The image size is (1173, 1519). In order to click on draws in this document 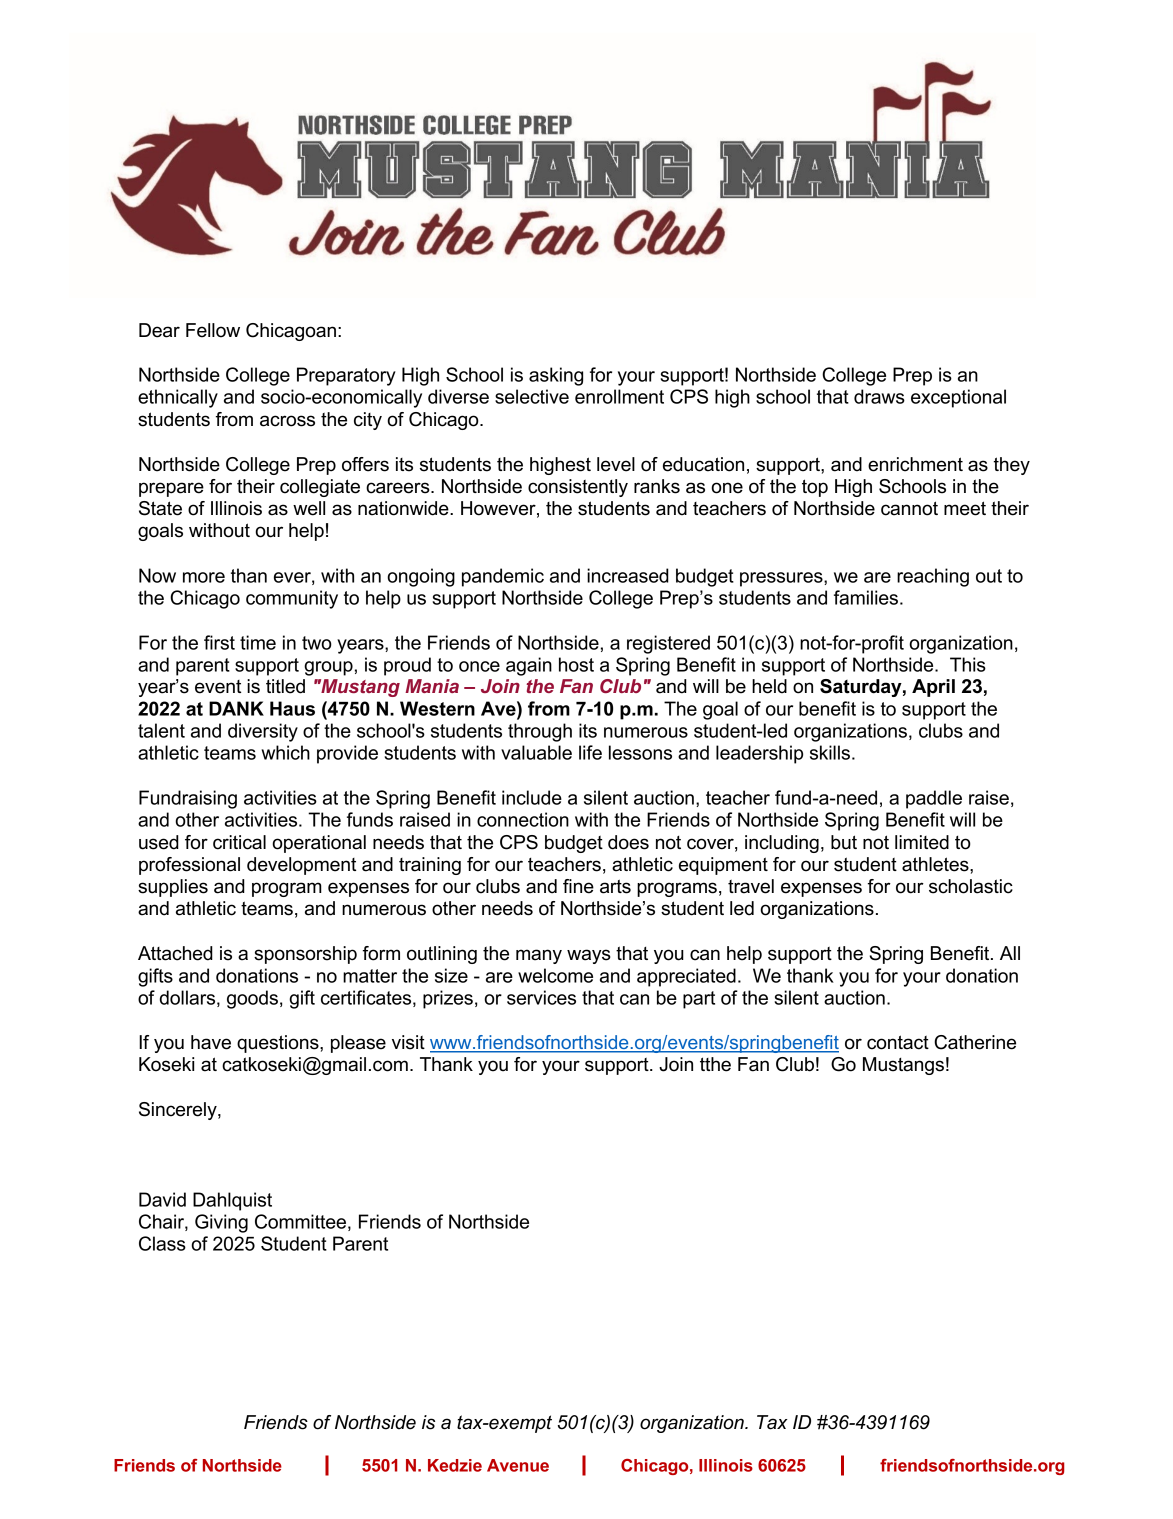, I will do `click(879, 396)`.
